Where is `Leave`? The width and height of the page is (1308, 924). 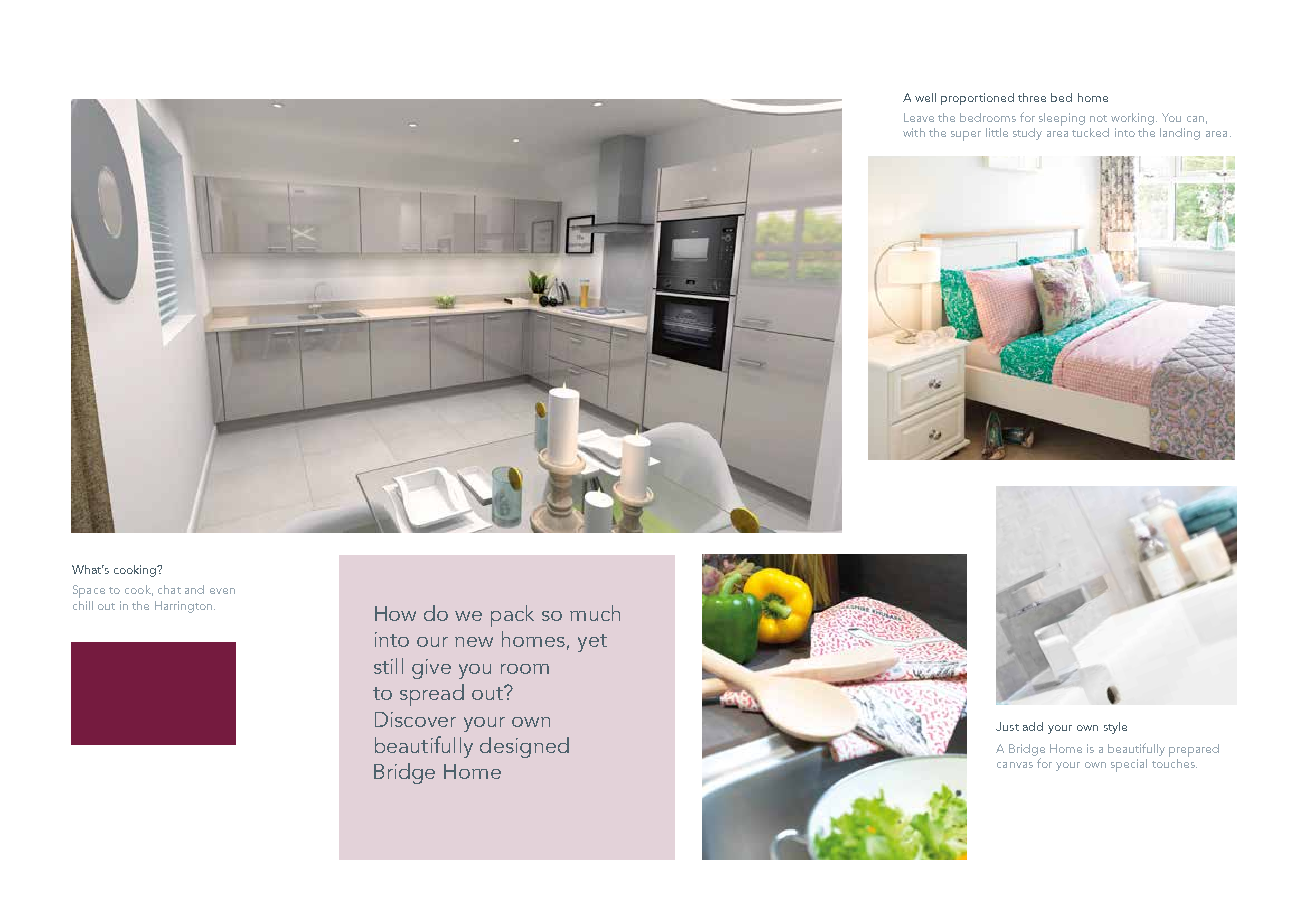
Leave is located at coordinates (919, 117).
